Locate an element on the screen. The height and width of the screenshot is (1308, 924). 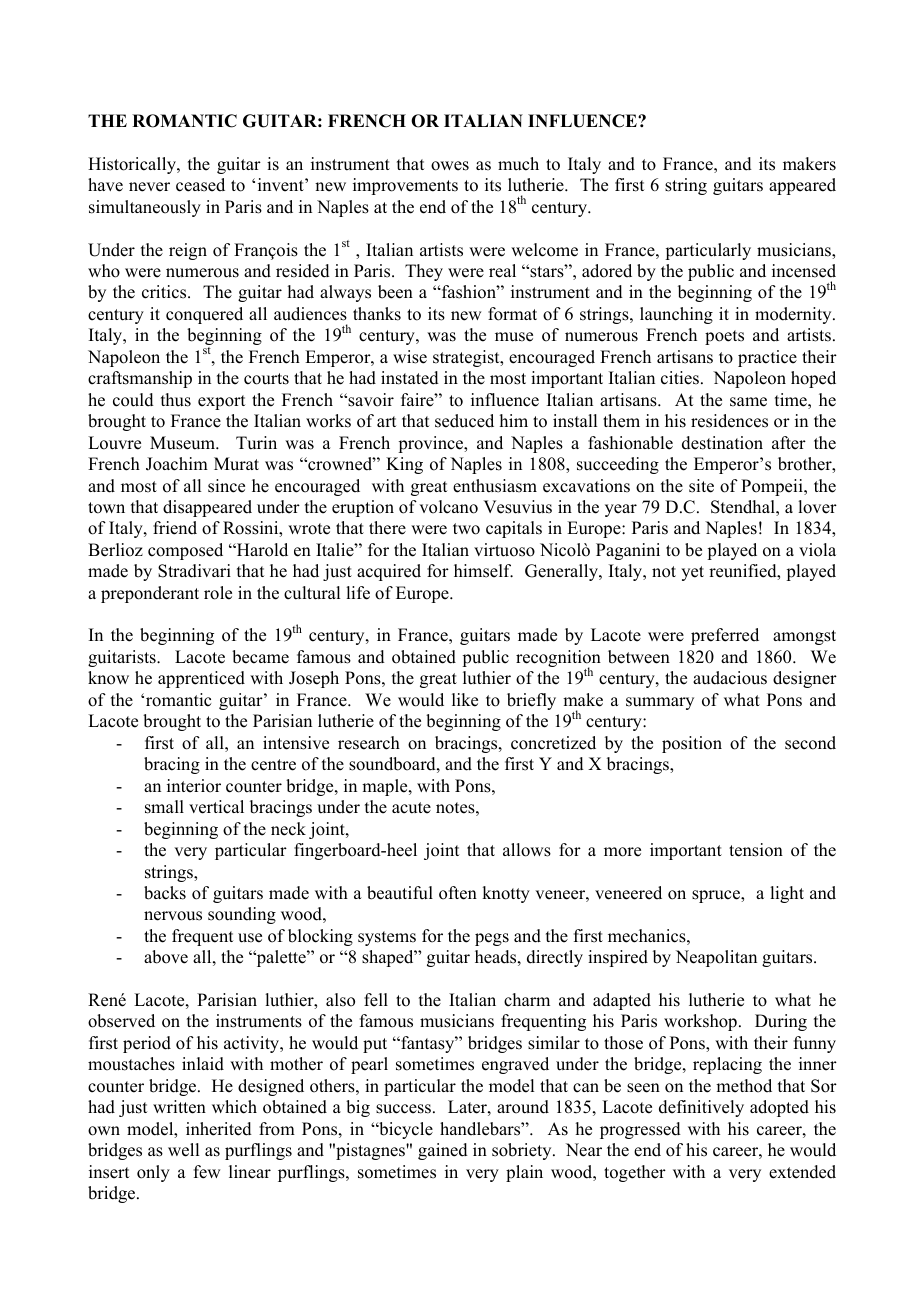
incensed is located at coordinates (804, 271).
